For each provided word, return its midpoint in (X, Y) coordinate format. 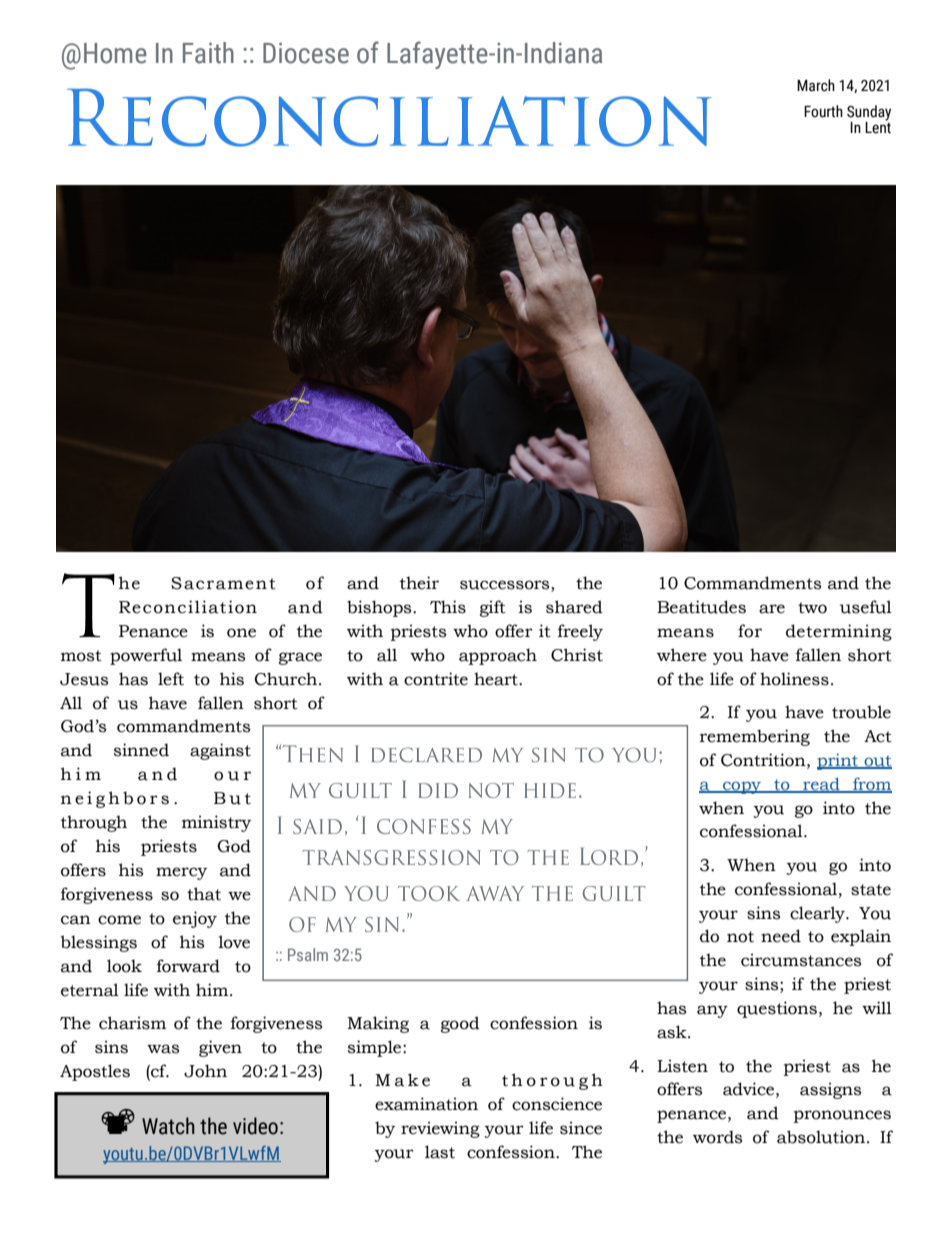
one (241, 633)
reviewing (440, 1129)
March (816, 85)
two (812, 608)
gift (493, 608)
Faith (208, 53)
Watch (168, 1126)
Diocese (306, 53)
